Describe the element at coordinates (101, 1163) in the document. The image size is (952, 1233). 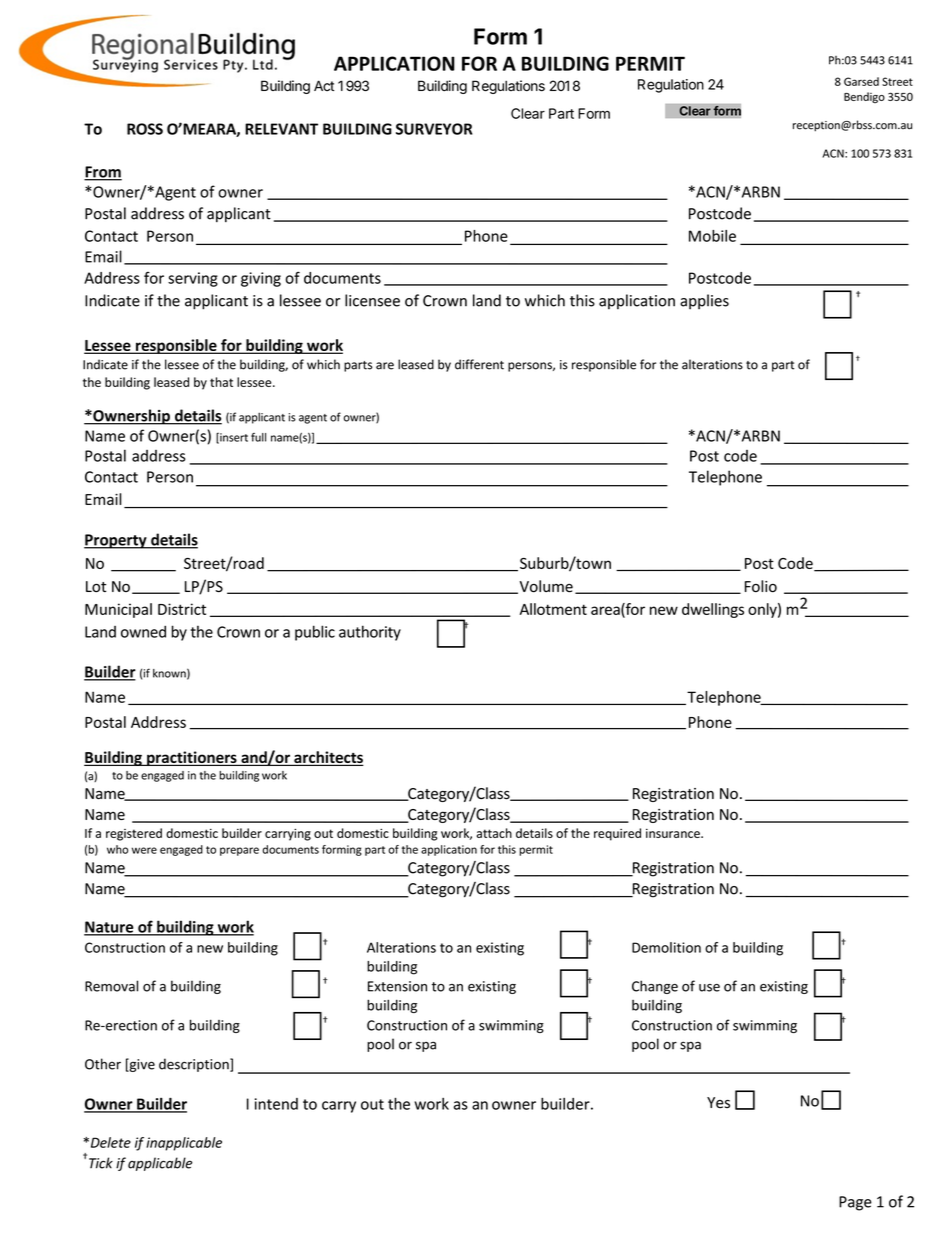
I see `Tick` at that location.
